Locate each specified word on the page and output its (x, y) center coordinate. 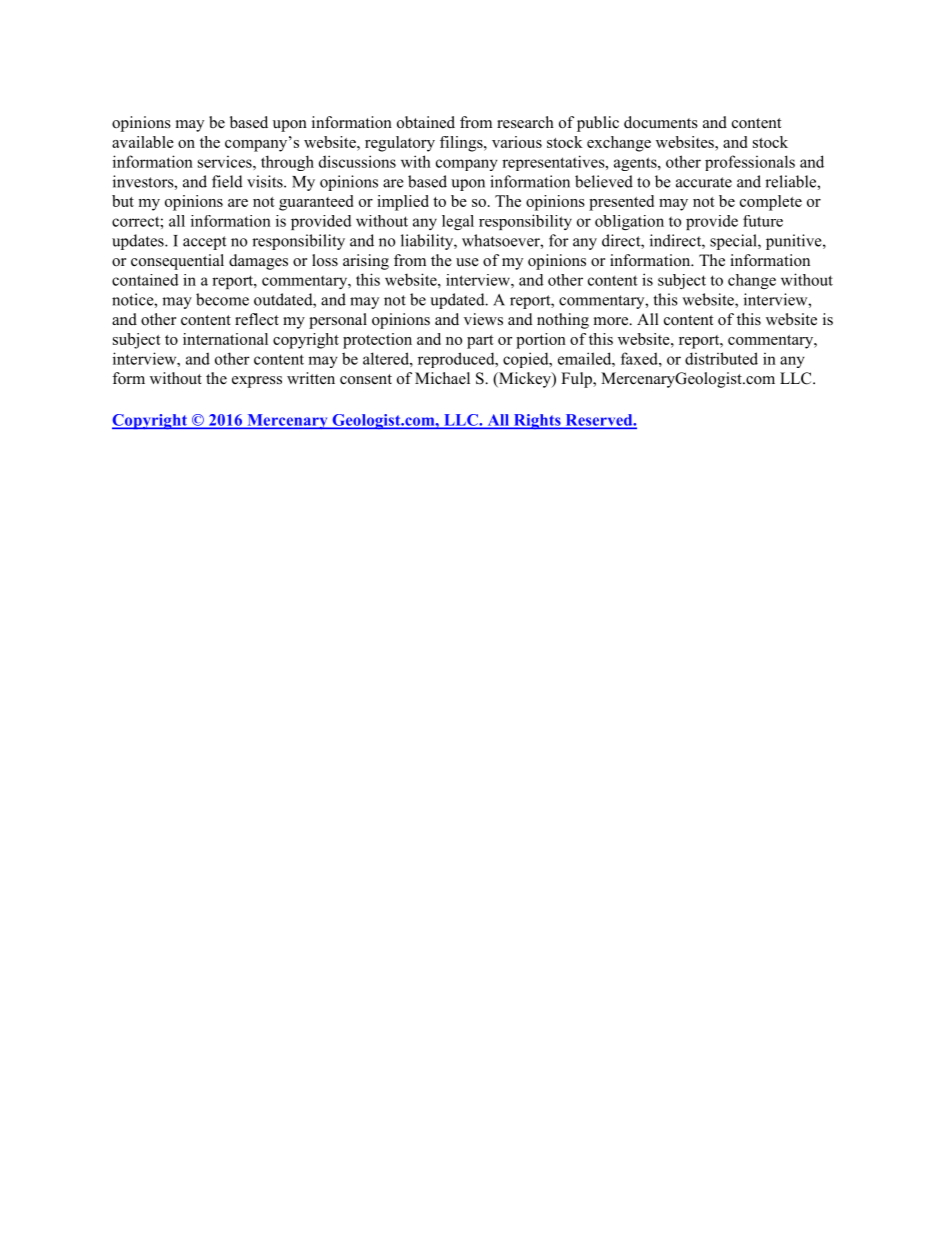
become (222, 299)
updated (458, 301)
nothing (563, 321)
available (143, 142)
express (257, 382)
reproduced (457, 360)
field (227, 181)
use (467, 262)
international (225, 339)
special (734, 242)
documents (661, 122)
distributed (721, 358)
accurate (704, 182)
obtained (426, 122)
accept (204, 243)
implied (403, 203)
